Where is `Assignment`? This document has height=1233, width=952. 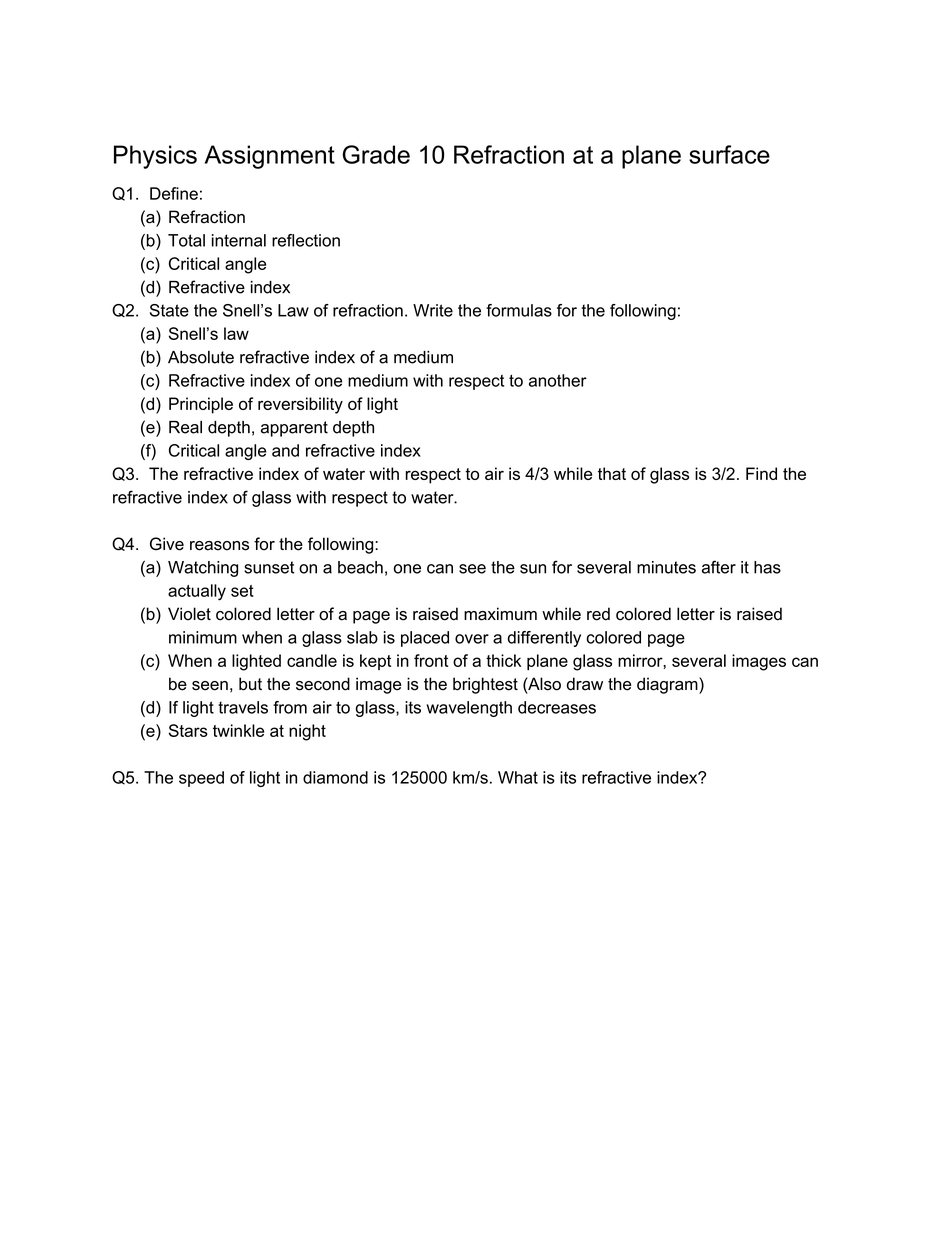 Assignment is located at coordinates (270, 157).
